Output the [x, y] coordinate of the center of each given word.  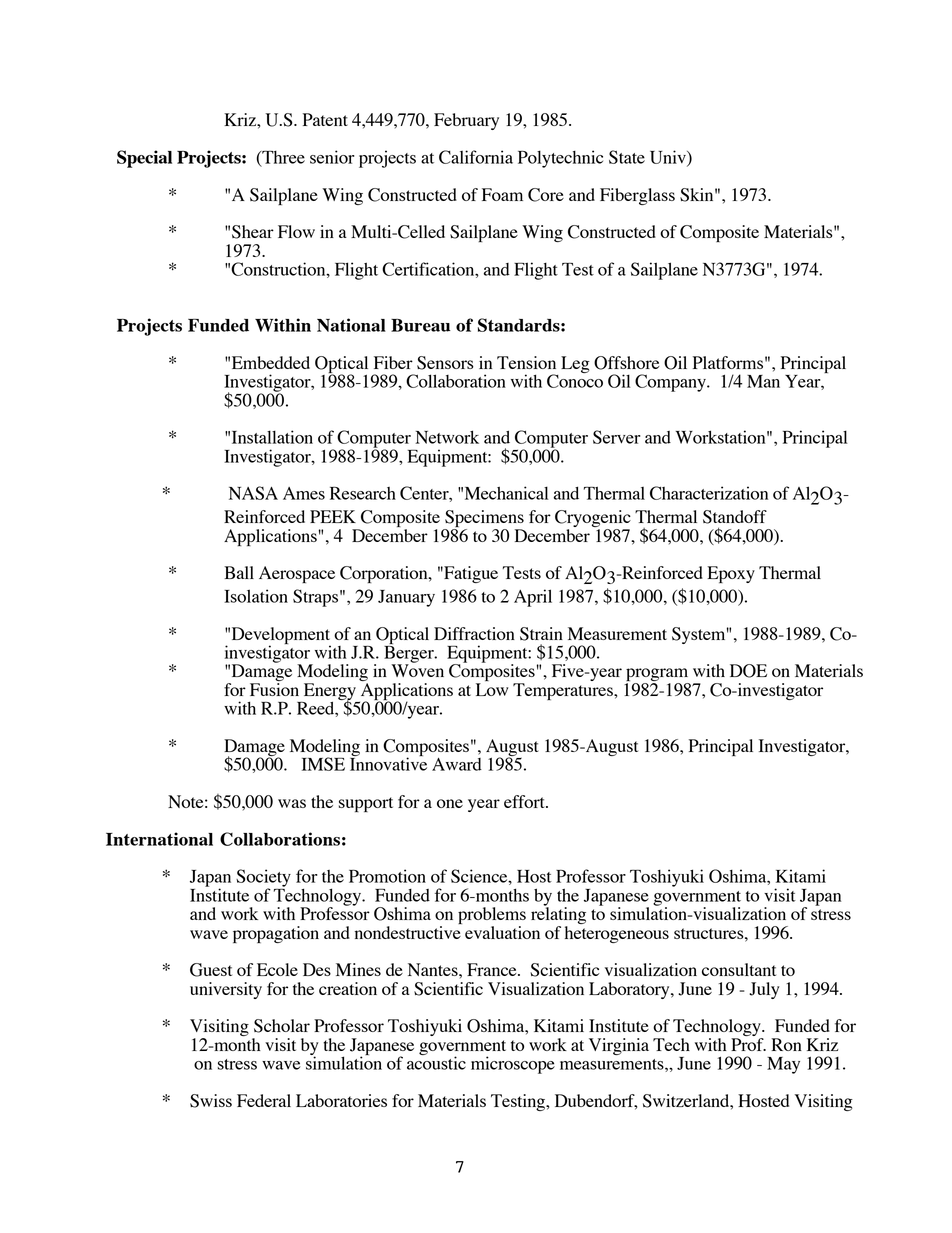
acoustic [436, 1062]
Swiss [211, 1101]
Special [144, 159]
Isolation [256, 596]
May [783, 1065]
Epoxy [731, 574]
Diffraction [474, 633]
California [476, 157]
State [627, 157]
